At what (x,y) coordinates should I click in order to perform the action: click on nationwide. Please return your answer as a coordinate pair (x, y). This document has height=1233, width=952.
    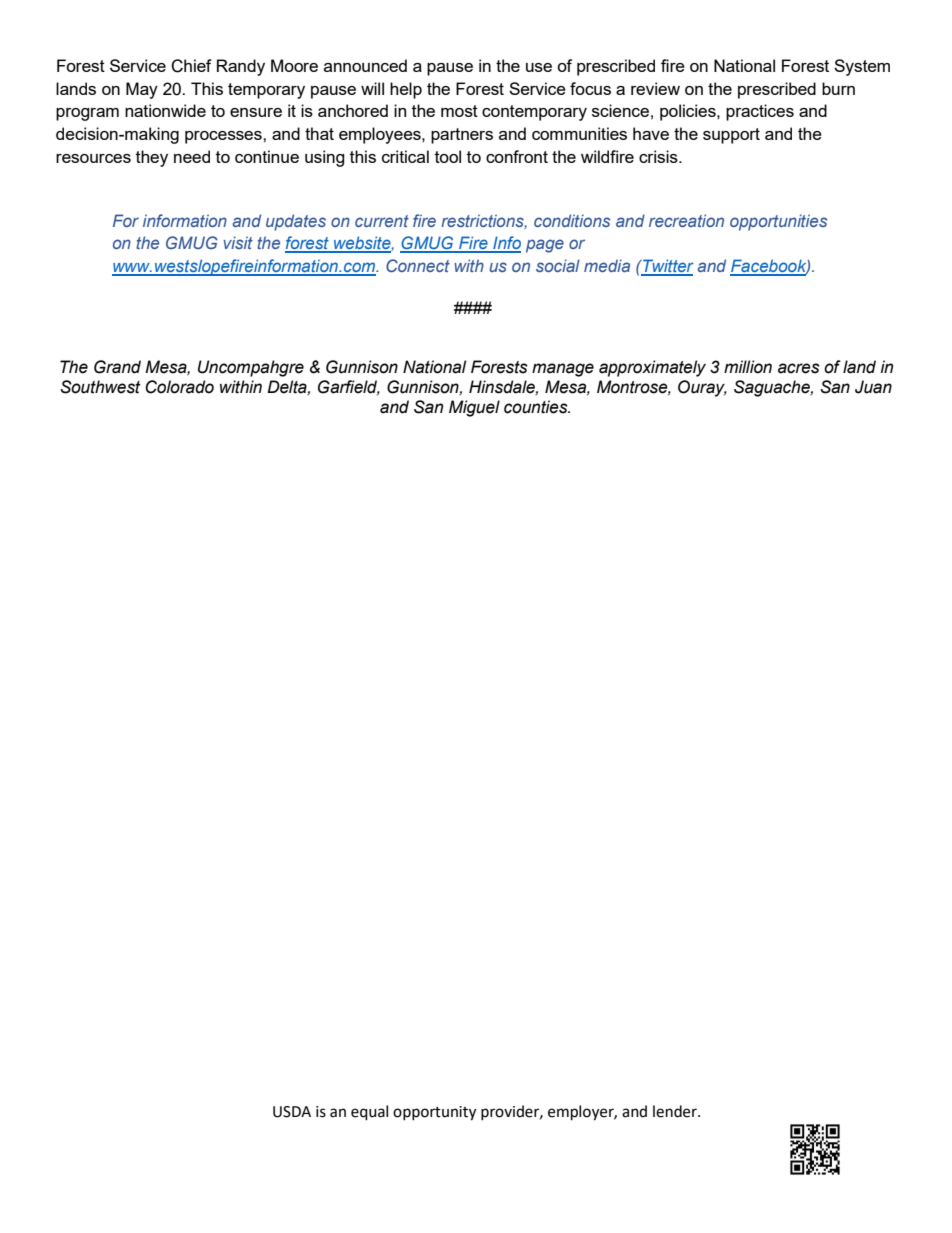
    Looking at the image, I should click on (165, 110).
